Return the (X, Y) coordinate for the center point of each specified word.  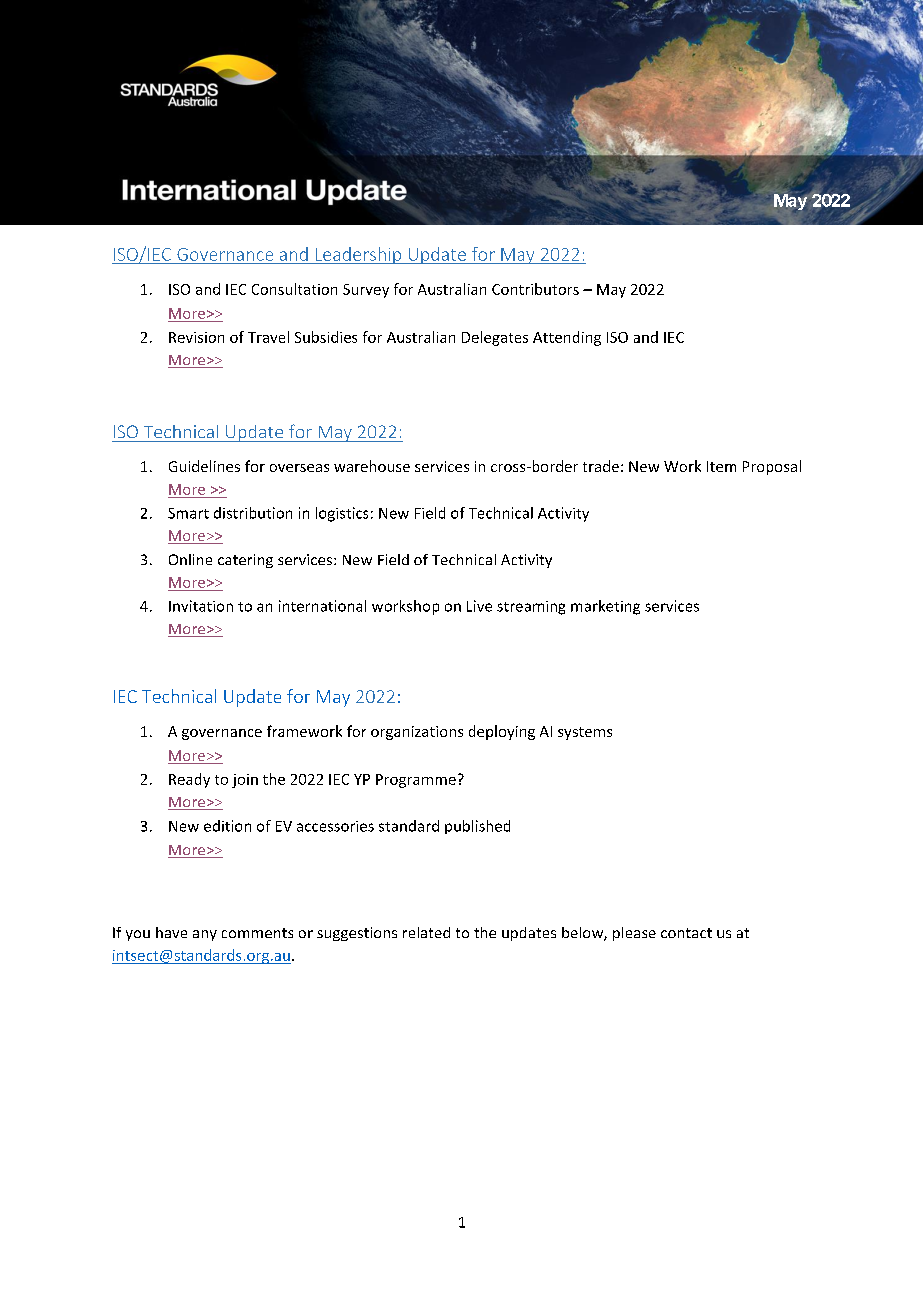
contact (686, 933)
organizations (417, 733)
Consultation (294, 289)
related (426, 932)
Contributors (535, 289)
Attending (567, 338)
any (205, 935)
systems (585, 733)
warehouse (372, 466)
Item (721, 466)
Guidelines (204, 466)
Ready (189, 780)
